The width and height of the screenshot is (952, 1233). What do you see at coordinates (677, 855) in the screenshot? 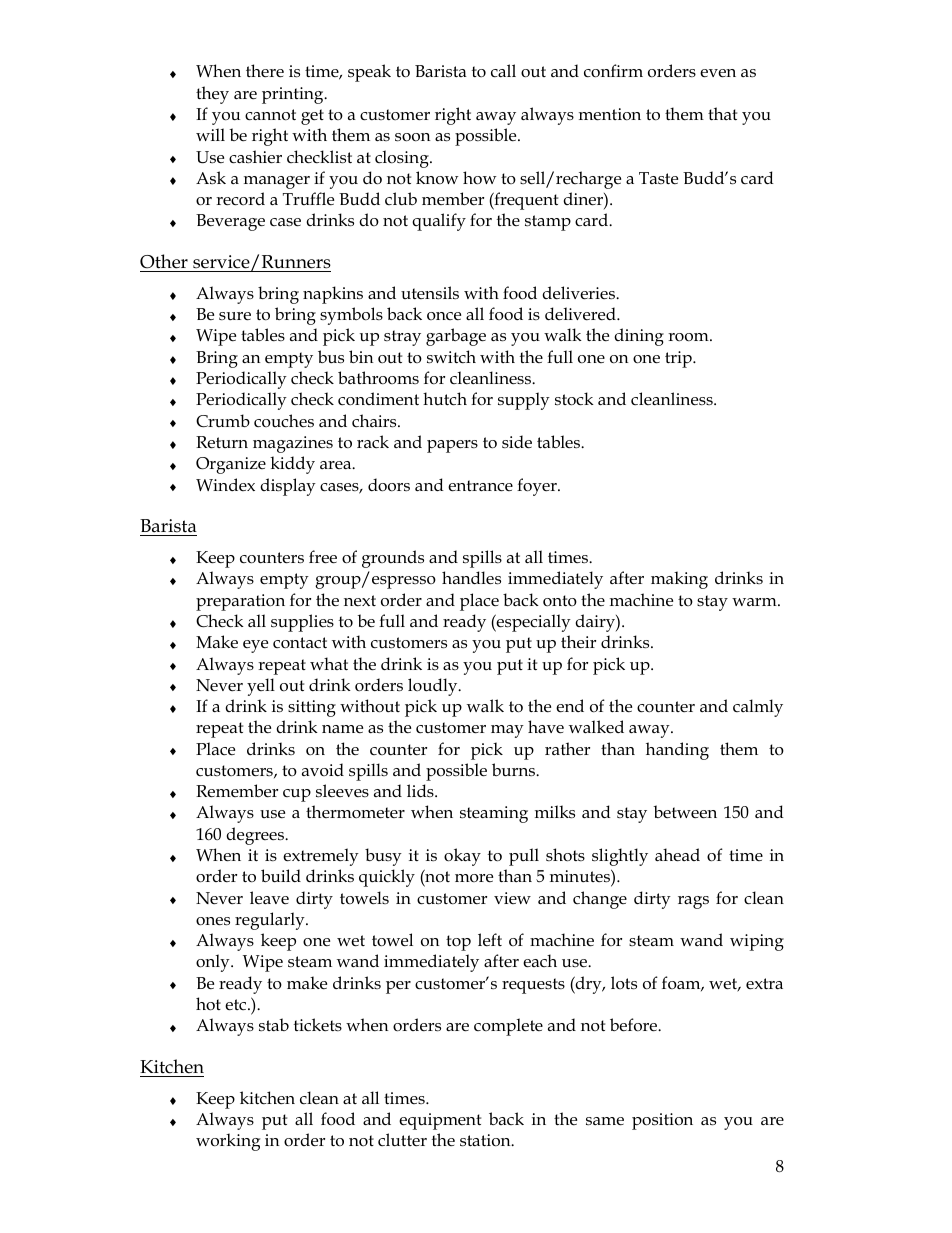
I see `ahead` at bounding box center [677, 855].
